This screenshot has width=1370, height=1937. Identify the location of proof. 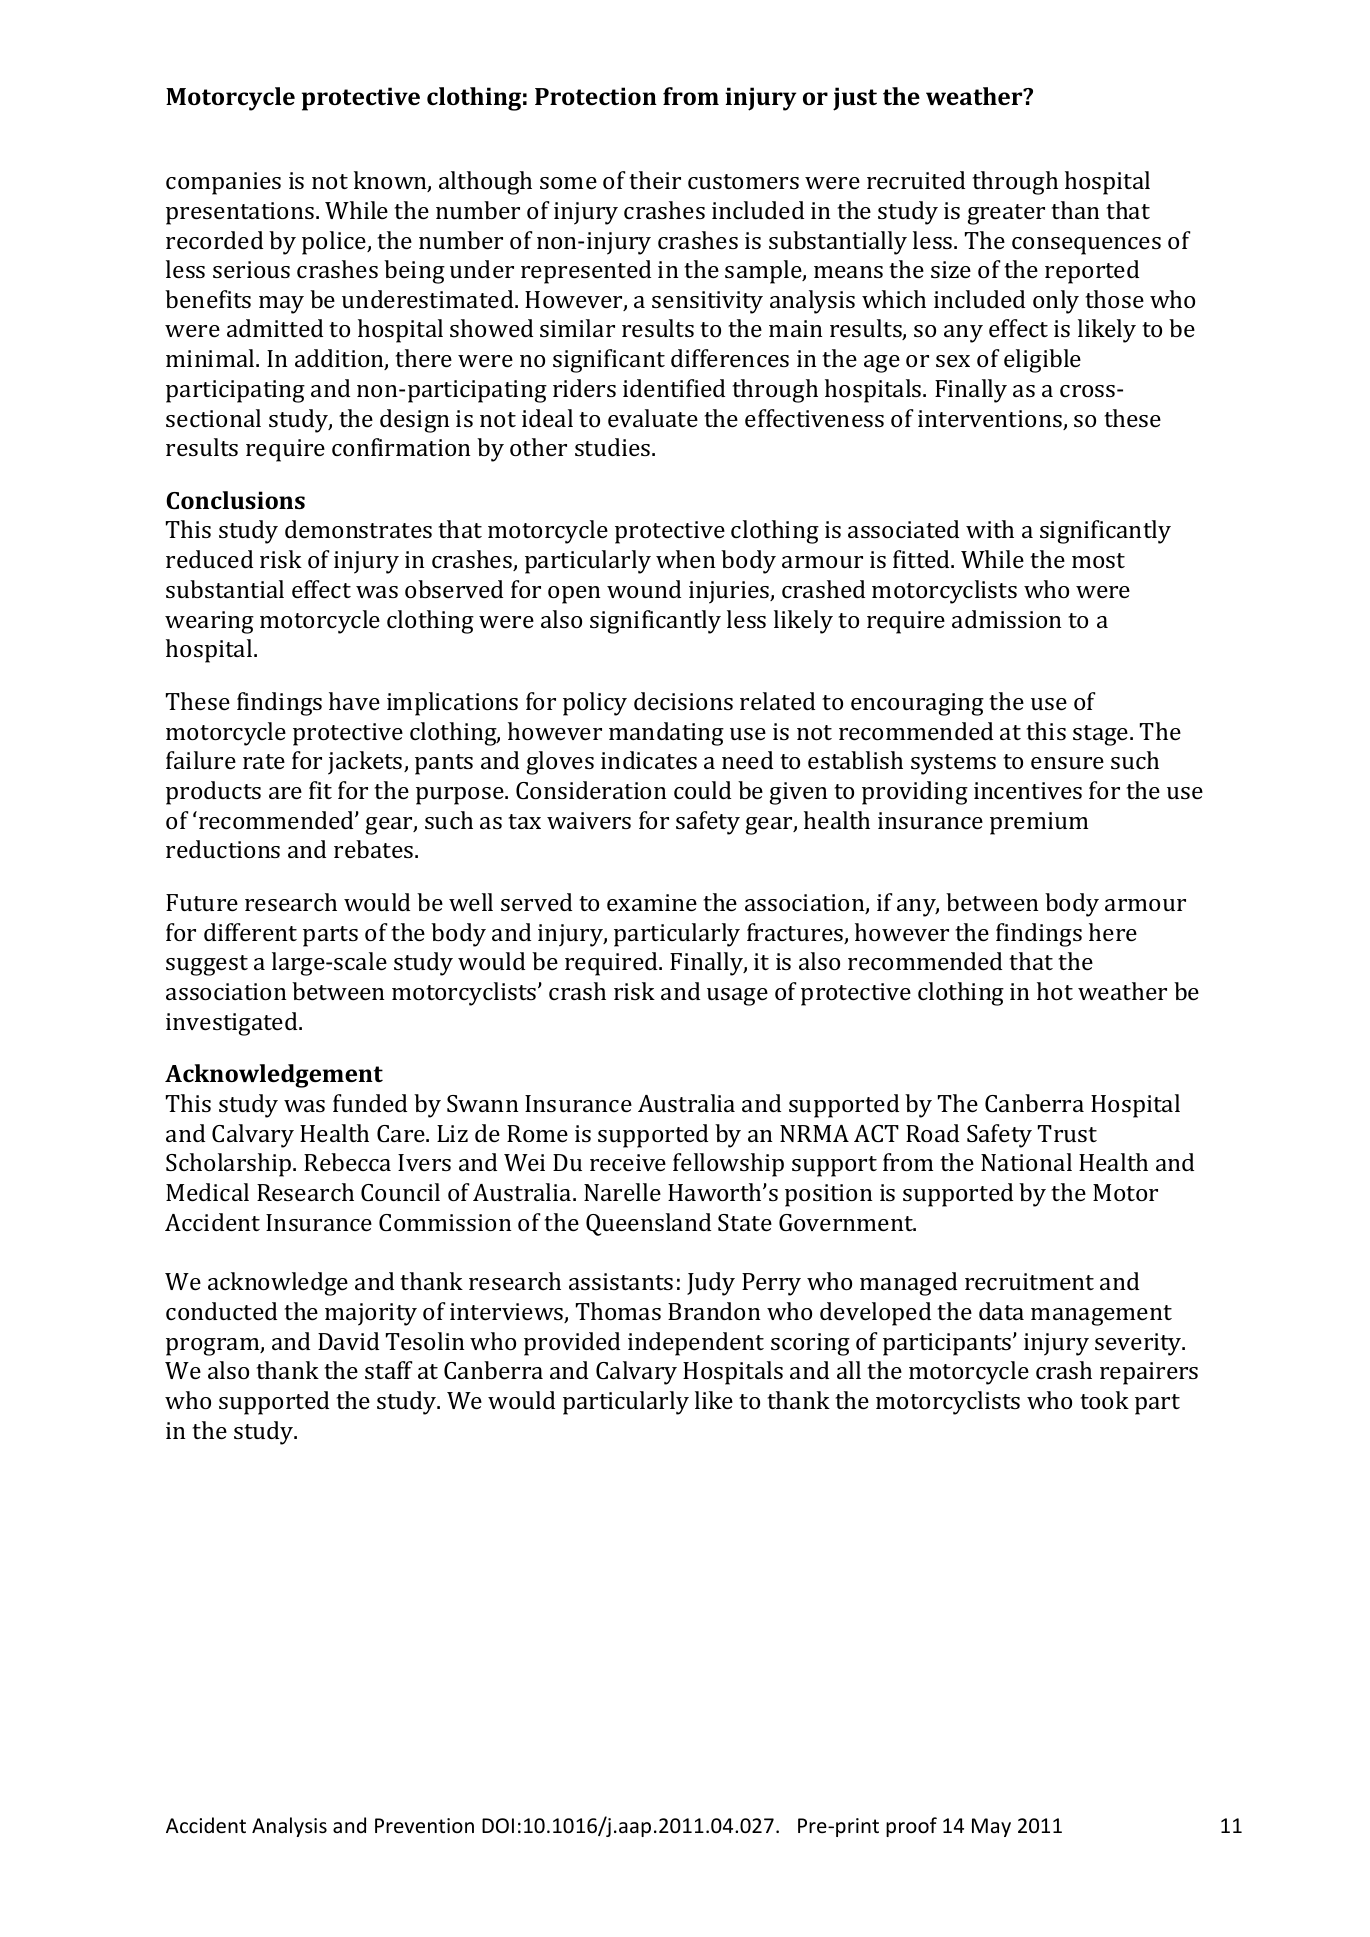
(911, 1827).
